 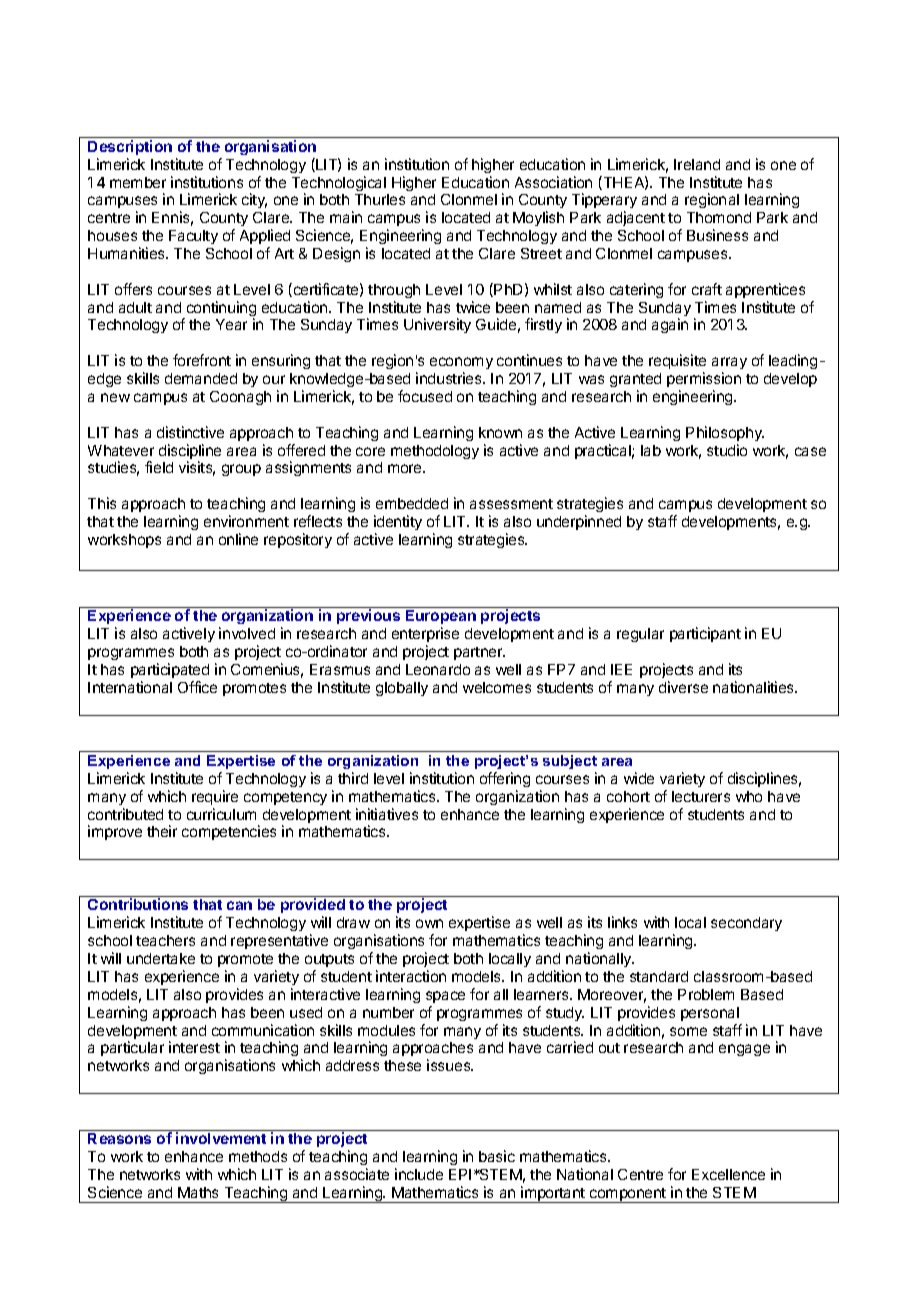 What do you see at coordinates (697, 164) in the screenshot?
I see `Ireland` at bounding box center [697, 164].
